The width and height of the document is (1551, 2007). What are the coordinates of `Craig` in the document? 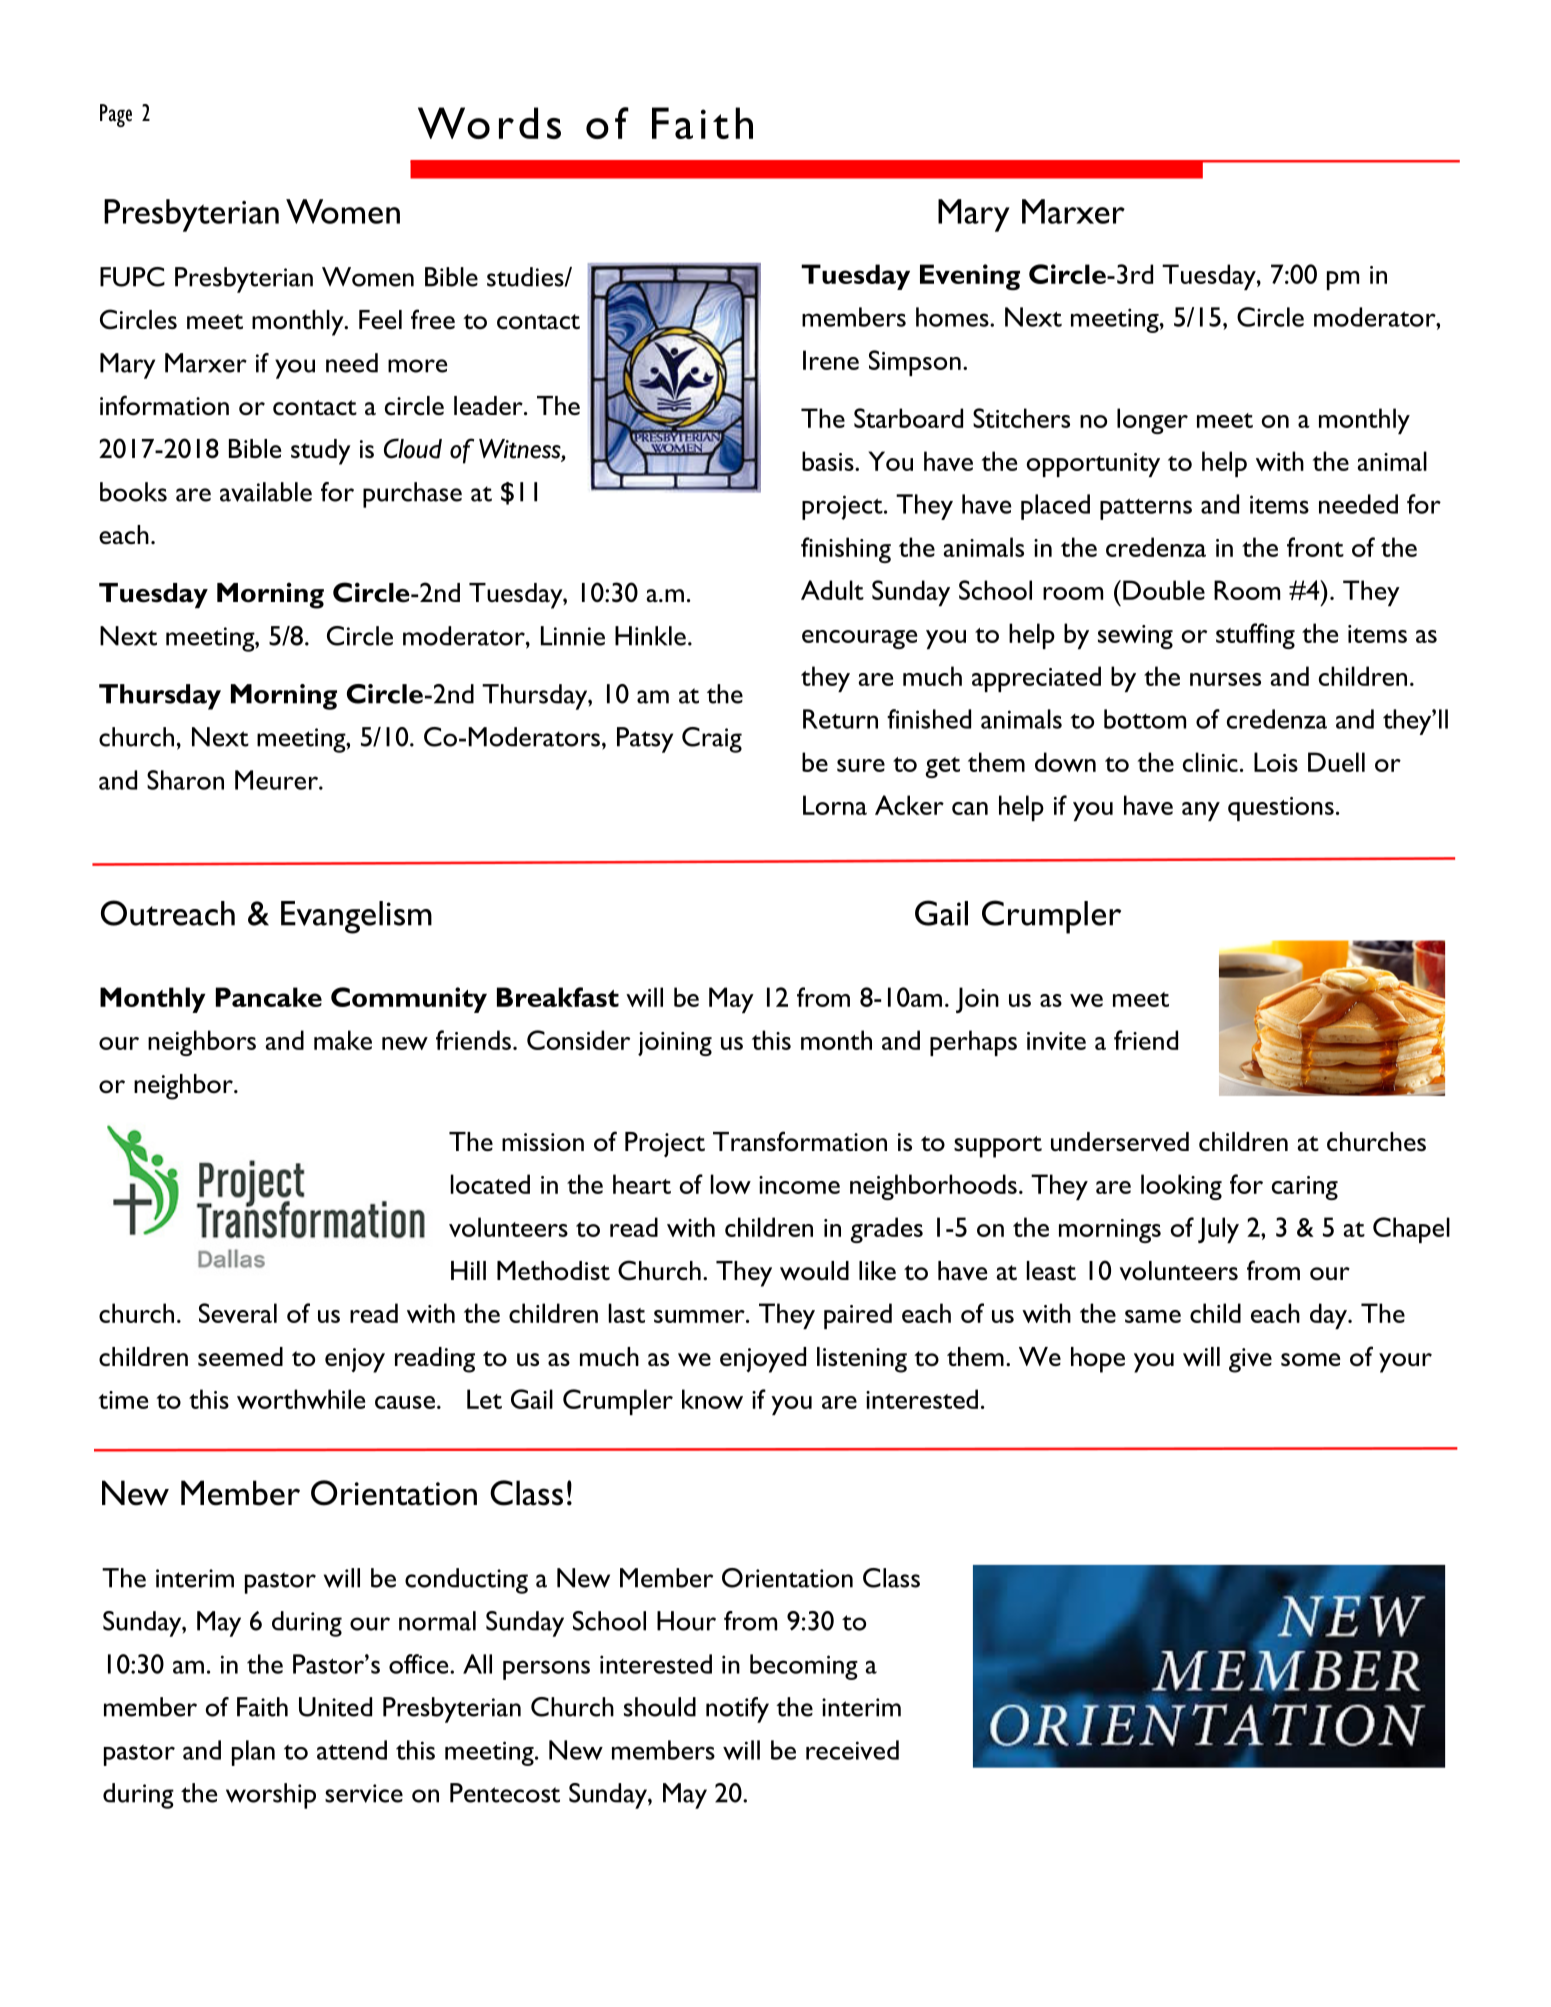 It's located at (712, 740).
